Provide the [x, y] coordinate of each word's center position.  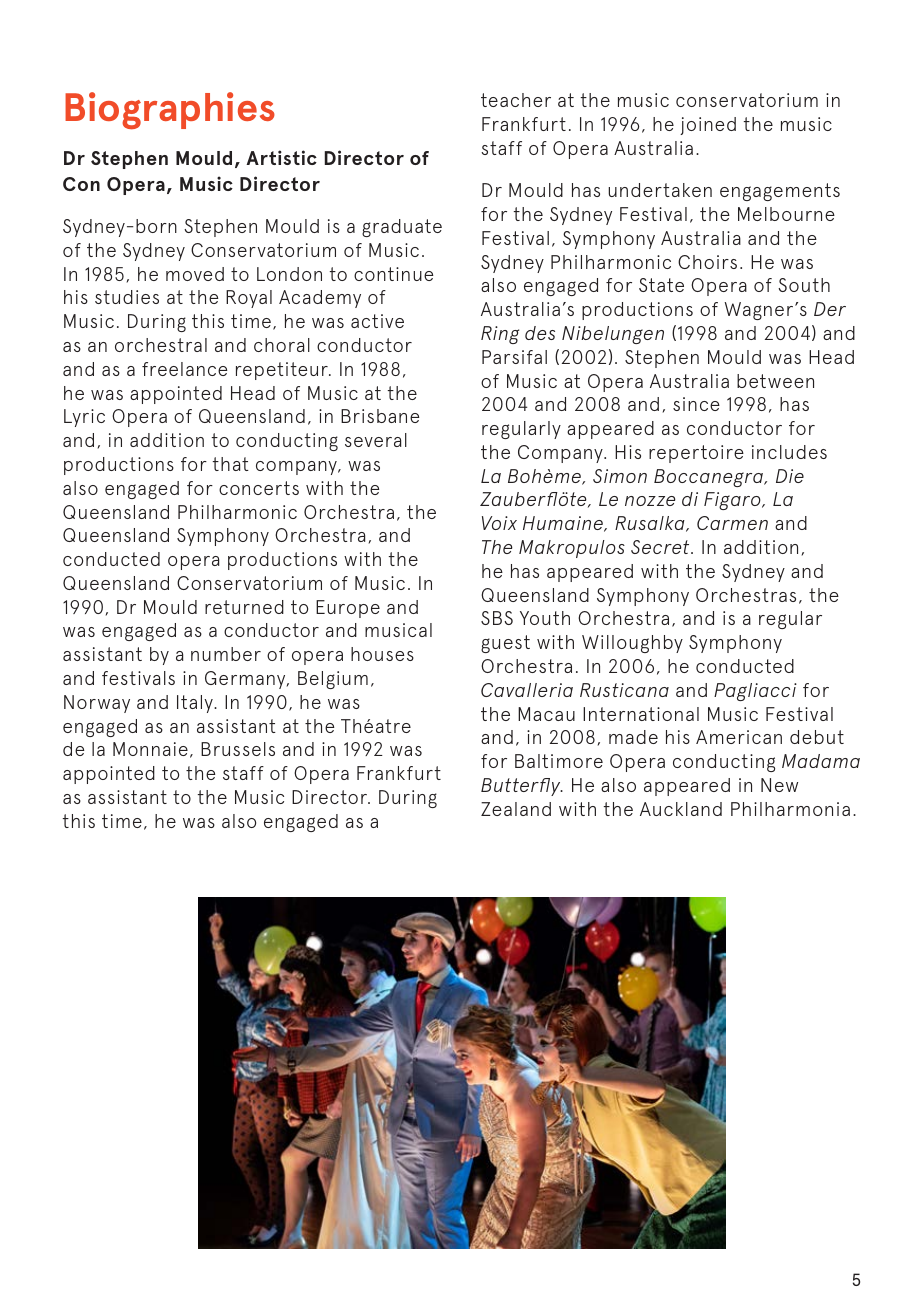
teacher [516, 100]
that [231, 464]
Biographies [170, 111]
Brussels [238, 749]
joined [708, 126]
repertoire [696, 454]
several [376, 440]
